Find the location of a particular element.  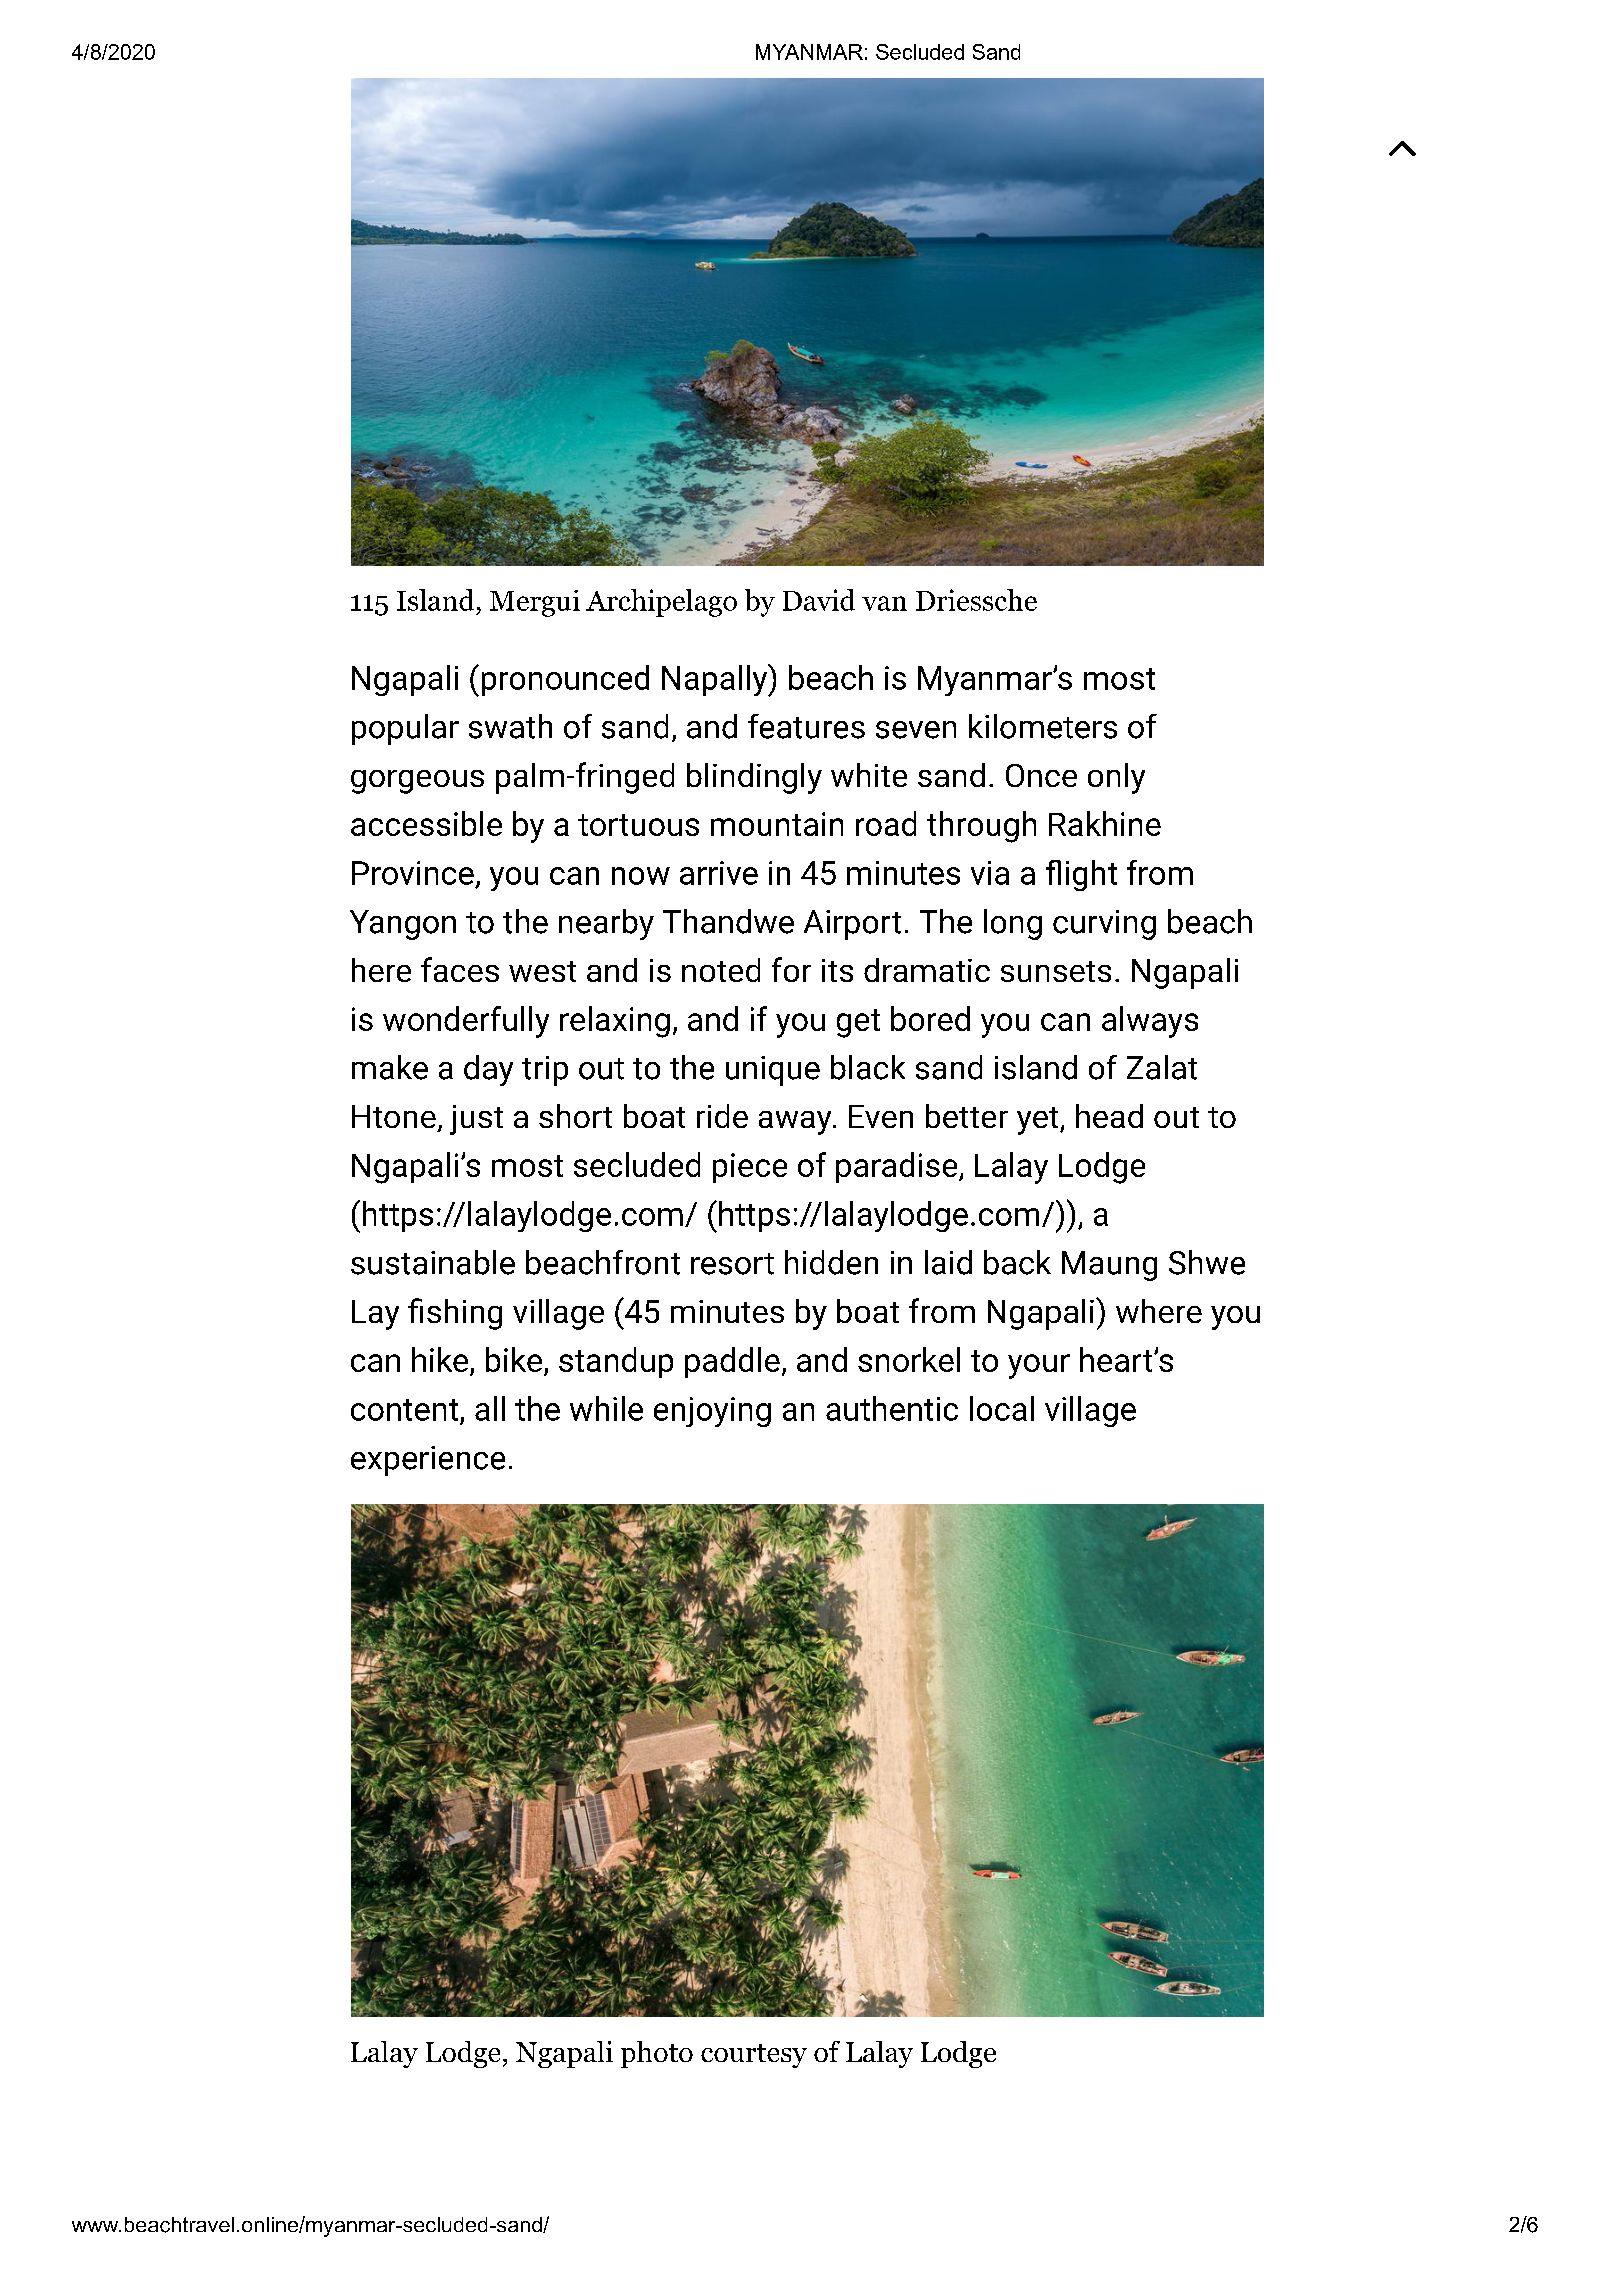

your is located at coordinates (1039, 1366).
